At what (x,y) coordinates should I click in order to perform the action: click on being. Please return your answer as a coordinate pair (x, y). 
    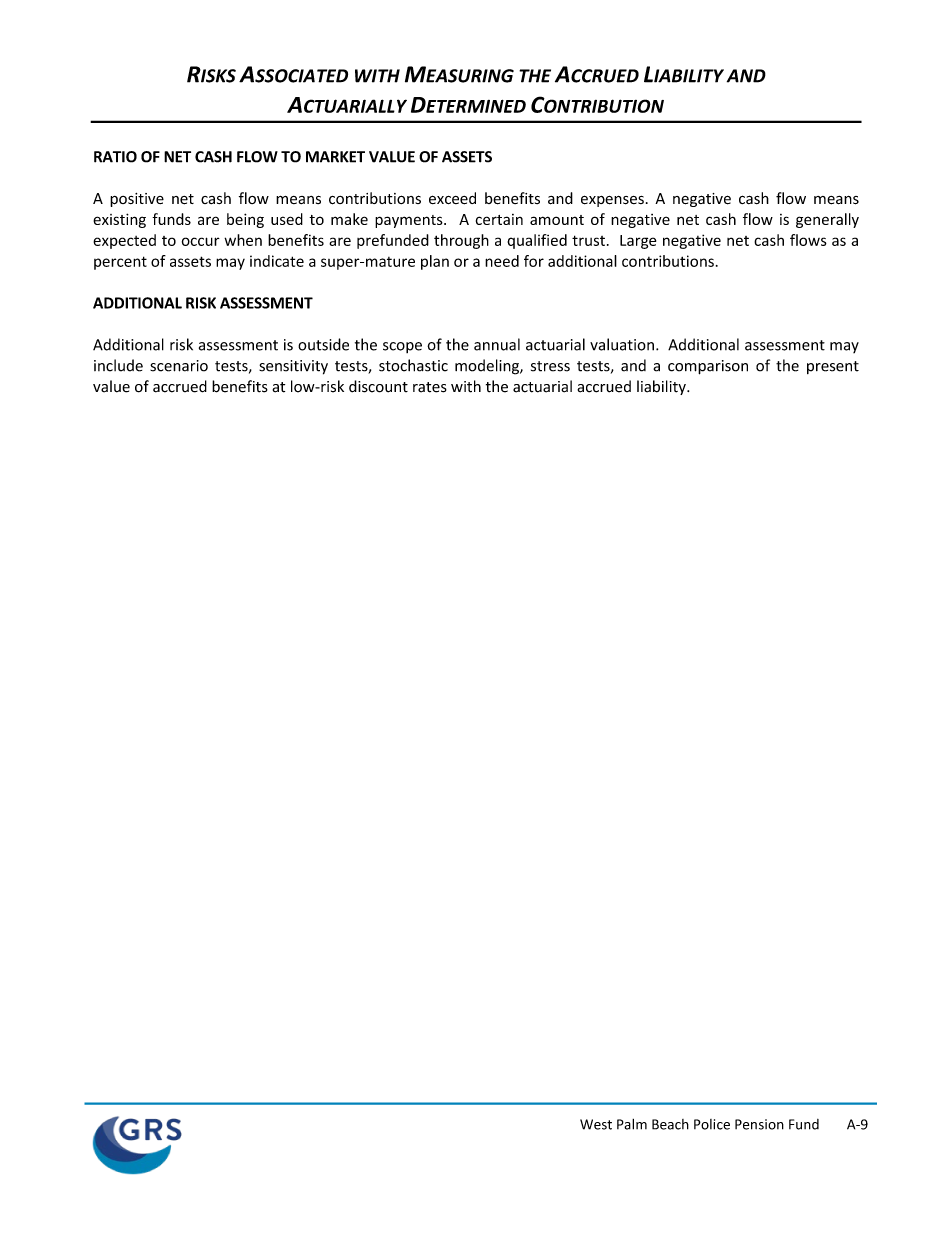
    Looking at the image, I should click on (245, 220).
